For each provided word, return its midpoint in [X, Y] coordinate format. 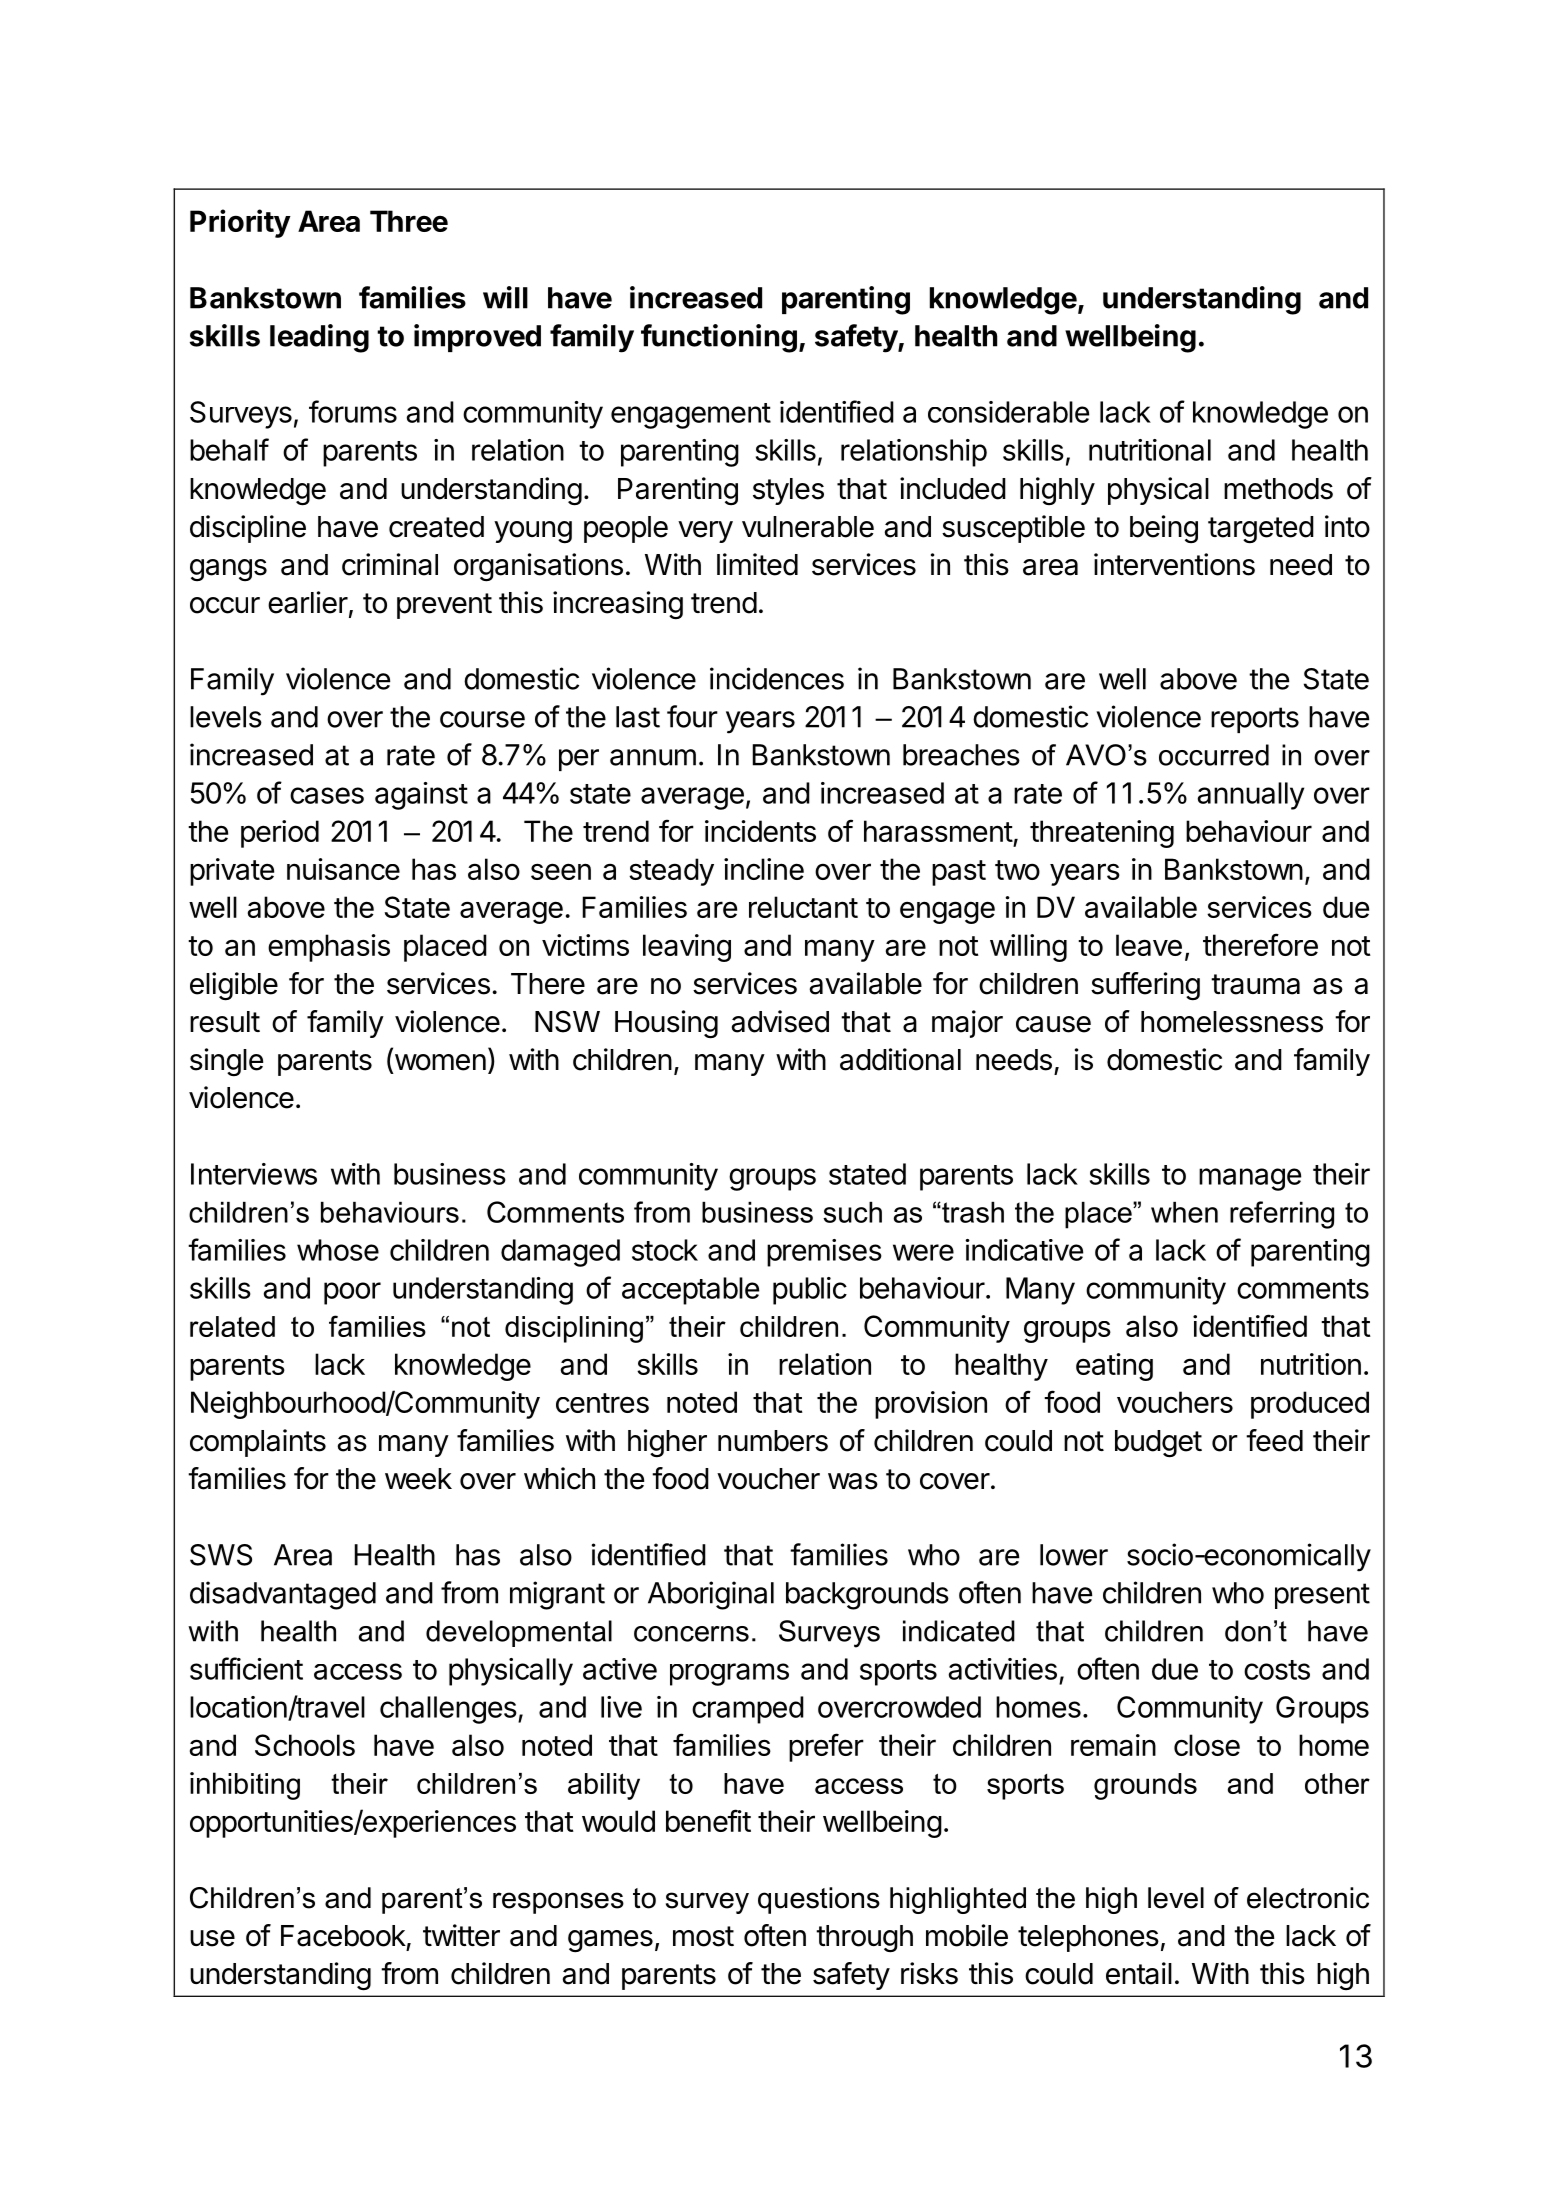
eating [1114, 1367]
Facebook [343, 1936]
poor [352, 1293]
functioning [719, 338]
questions [819, 1900]
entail [1139, 1973]
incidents [760, 831]
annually [1251, 796]
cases [327, 795]
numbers [773, 1441]
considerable [1008, 412]
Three [409, 221]
